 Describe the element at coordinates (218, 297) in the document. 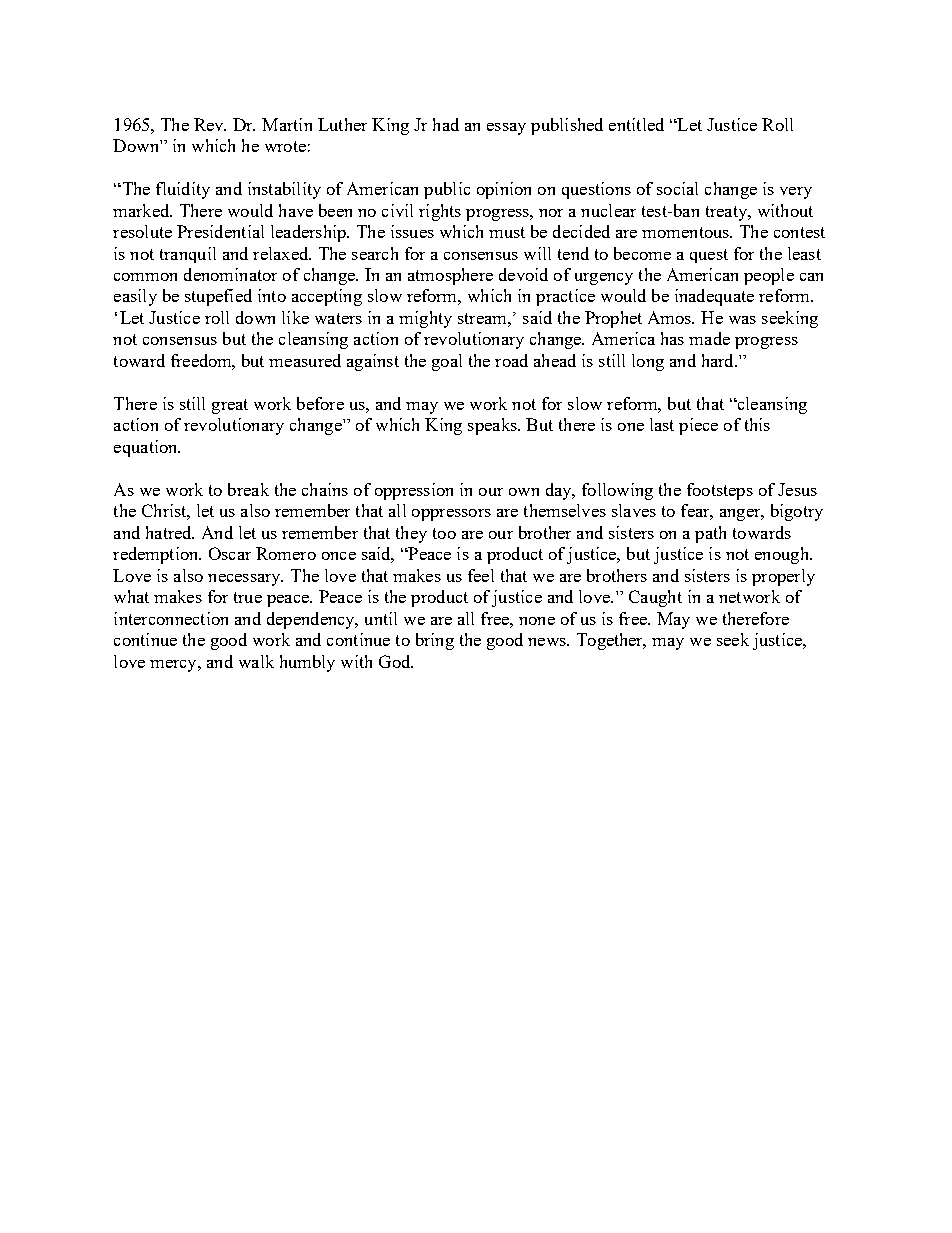

I see `stupefied` at that location.
